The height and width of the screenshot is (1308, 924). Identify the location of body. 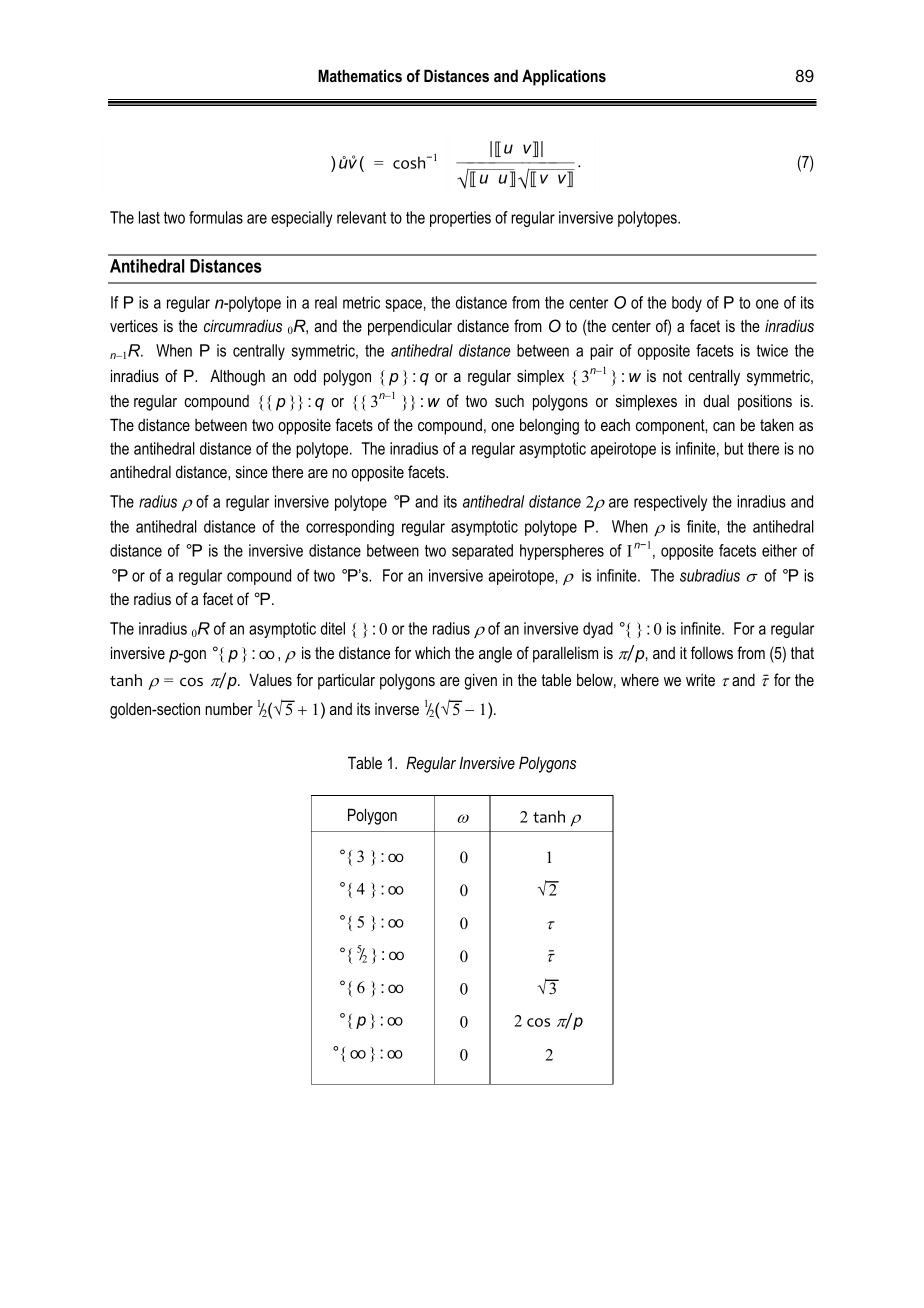
(687, 304).
